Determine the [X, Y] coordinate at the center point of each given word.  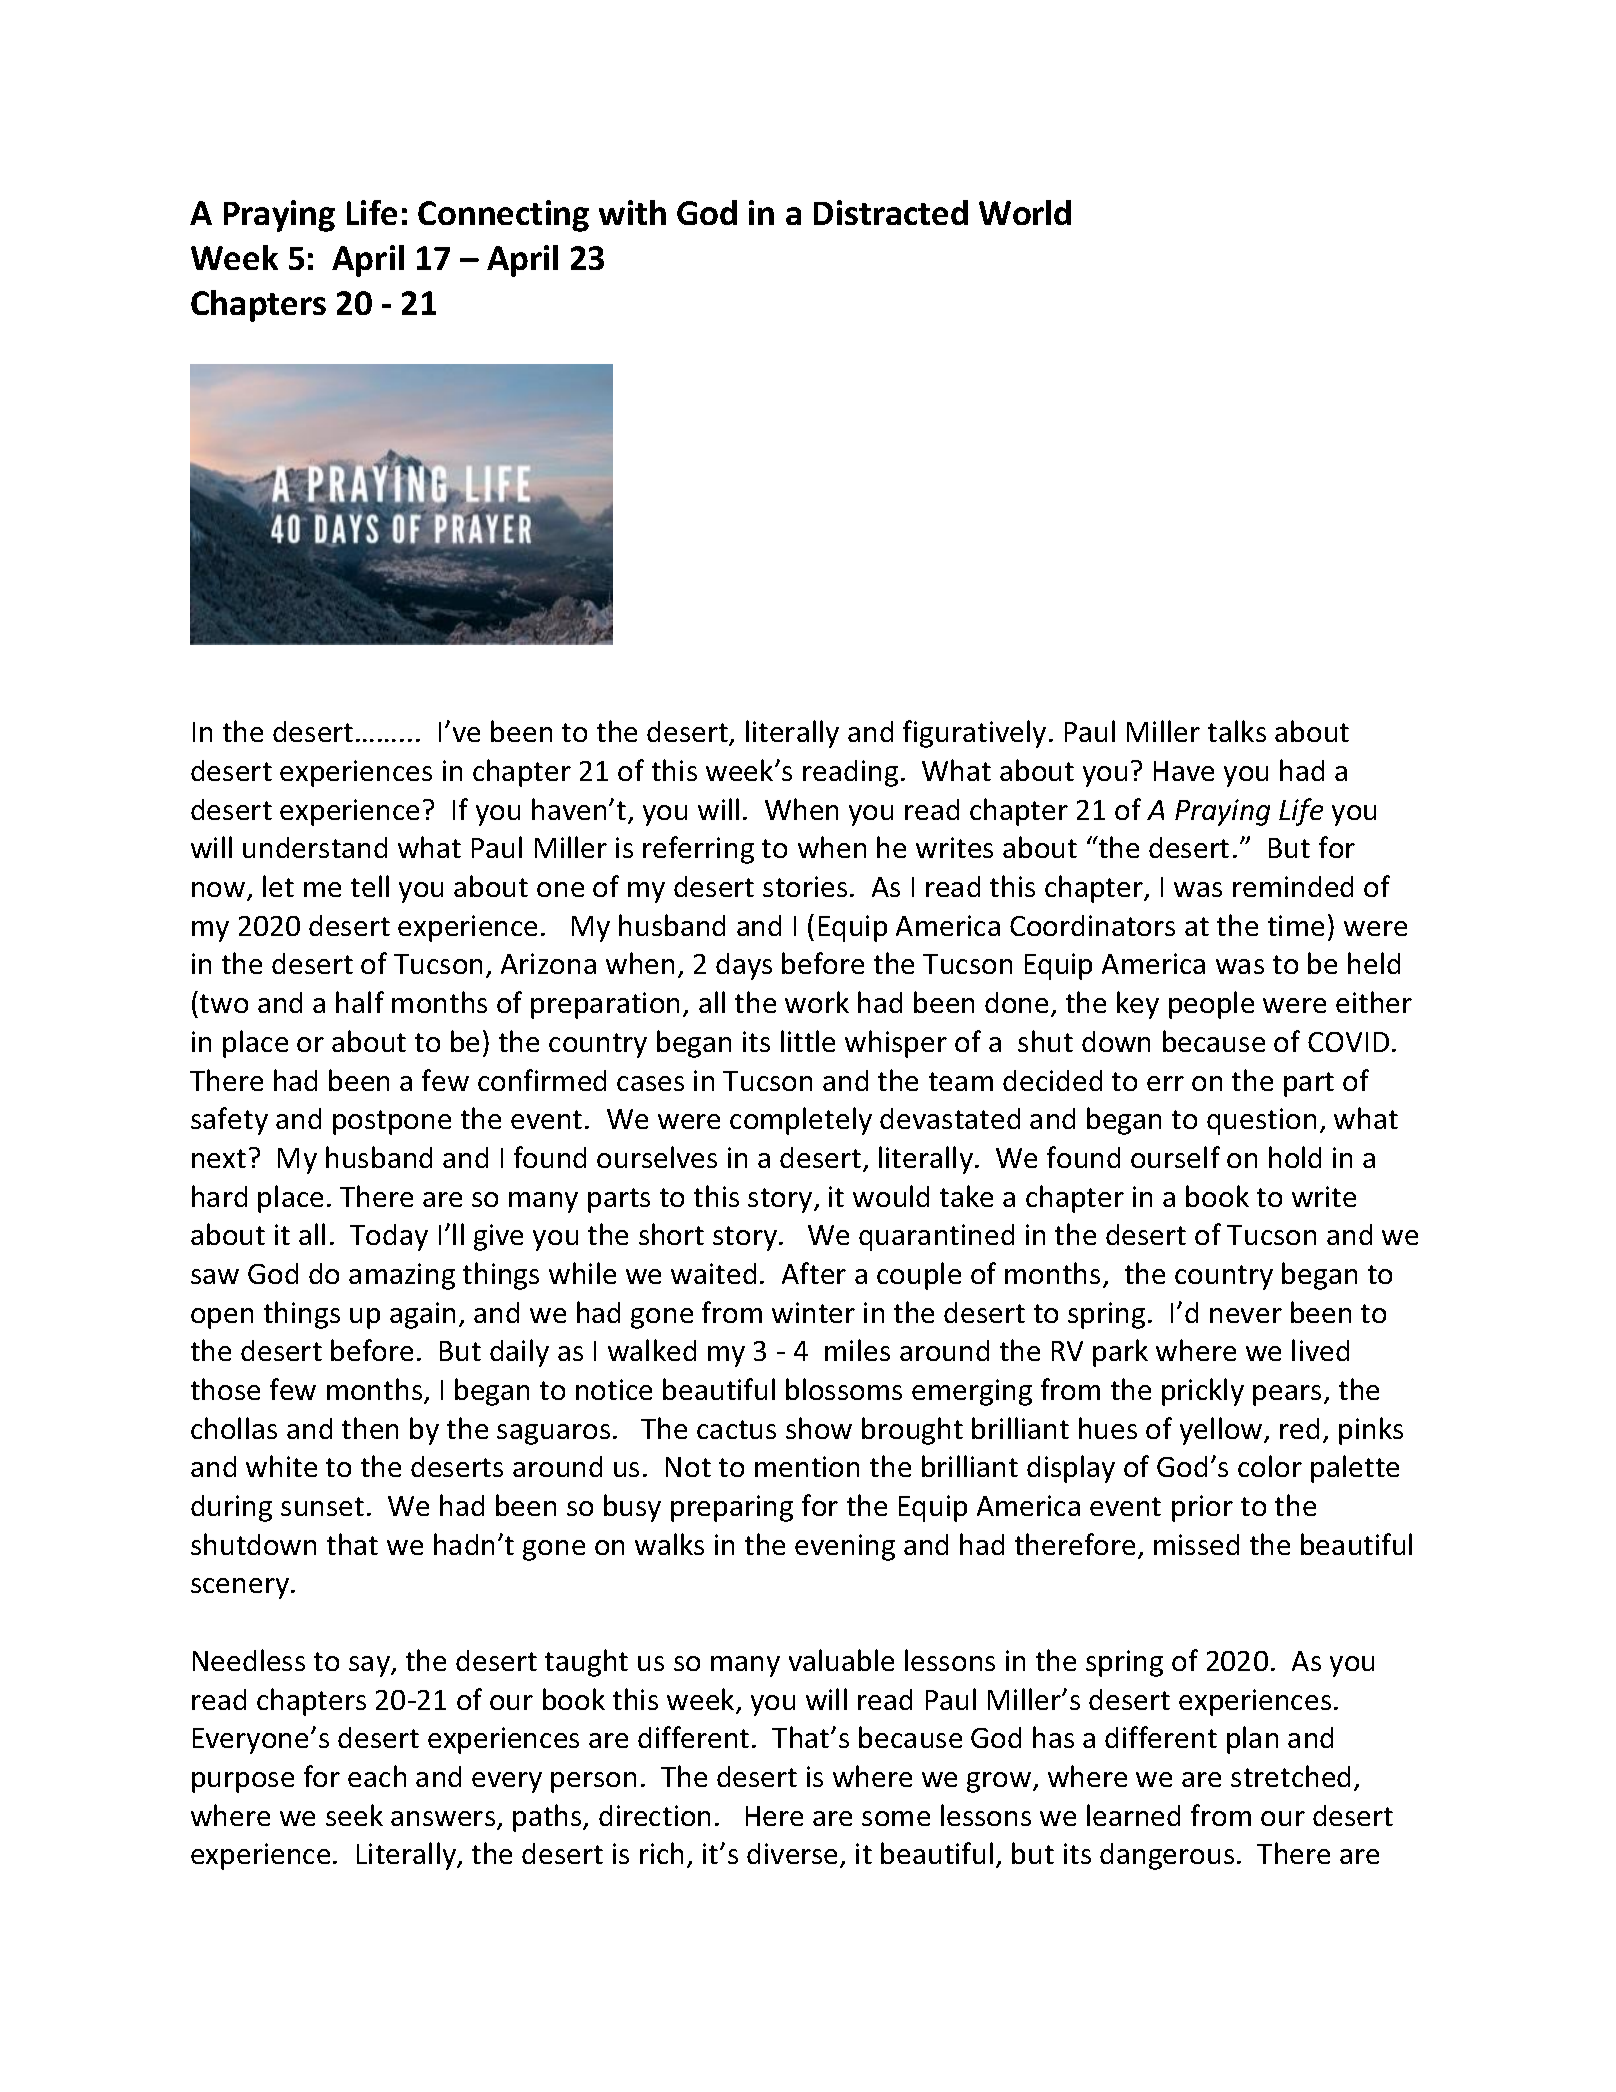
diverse [794, 1855]
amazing [402, 1276]
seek [354, 1815]
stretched [1290, 1776]
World [1025, 212]
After [814, 1273]
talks [1237, 731]
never [1246, 1315]
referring [698, 850]
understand [315, 847]
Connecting [503, 216]
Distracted [891, 212]
